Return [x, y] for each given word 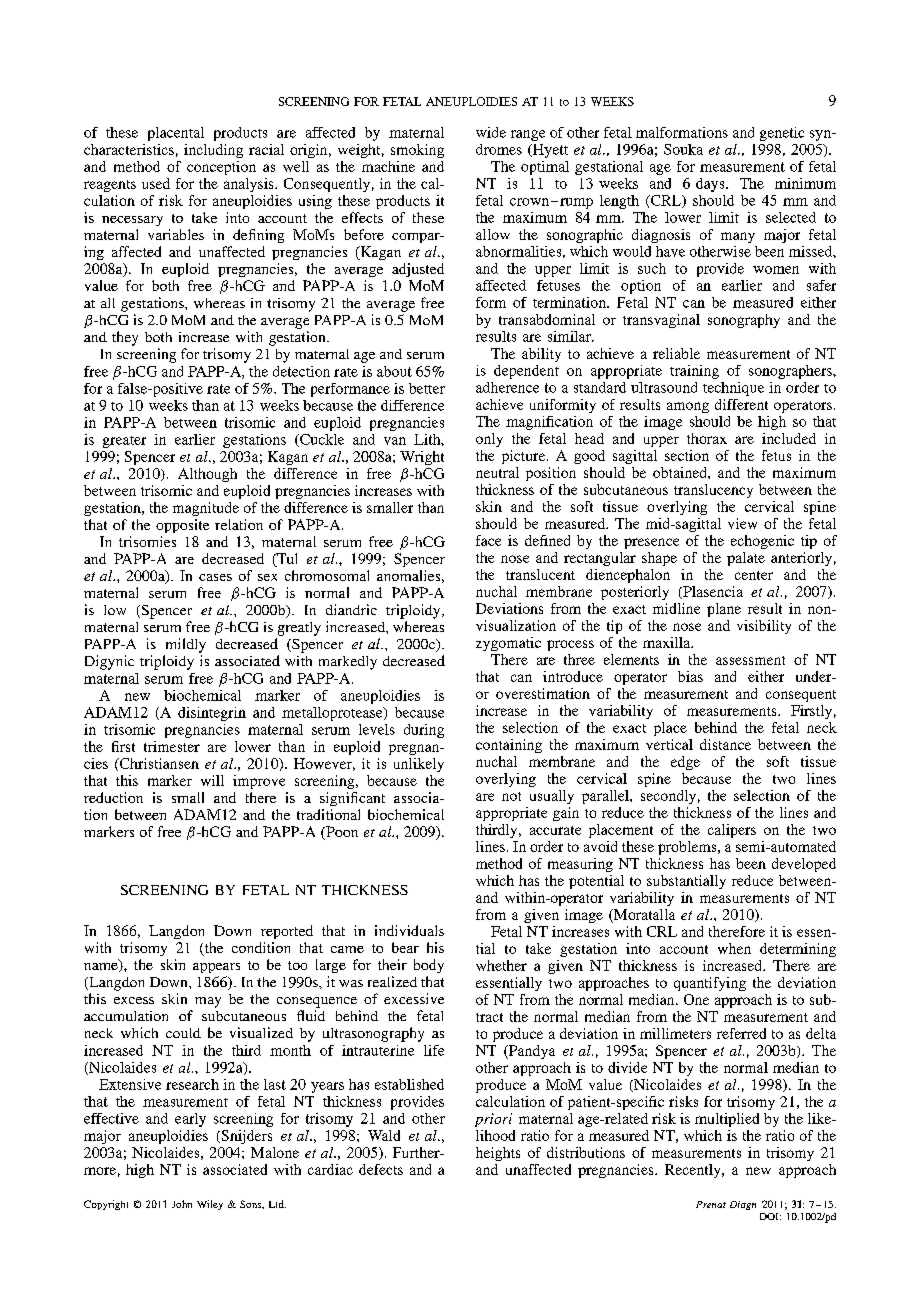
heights [498, 1154]
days [711, 185]
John [182, 1204]
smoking [417, 151]
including [213, 151]
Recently [694, 1171]
